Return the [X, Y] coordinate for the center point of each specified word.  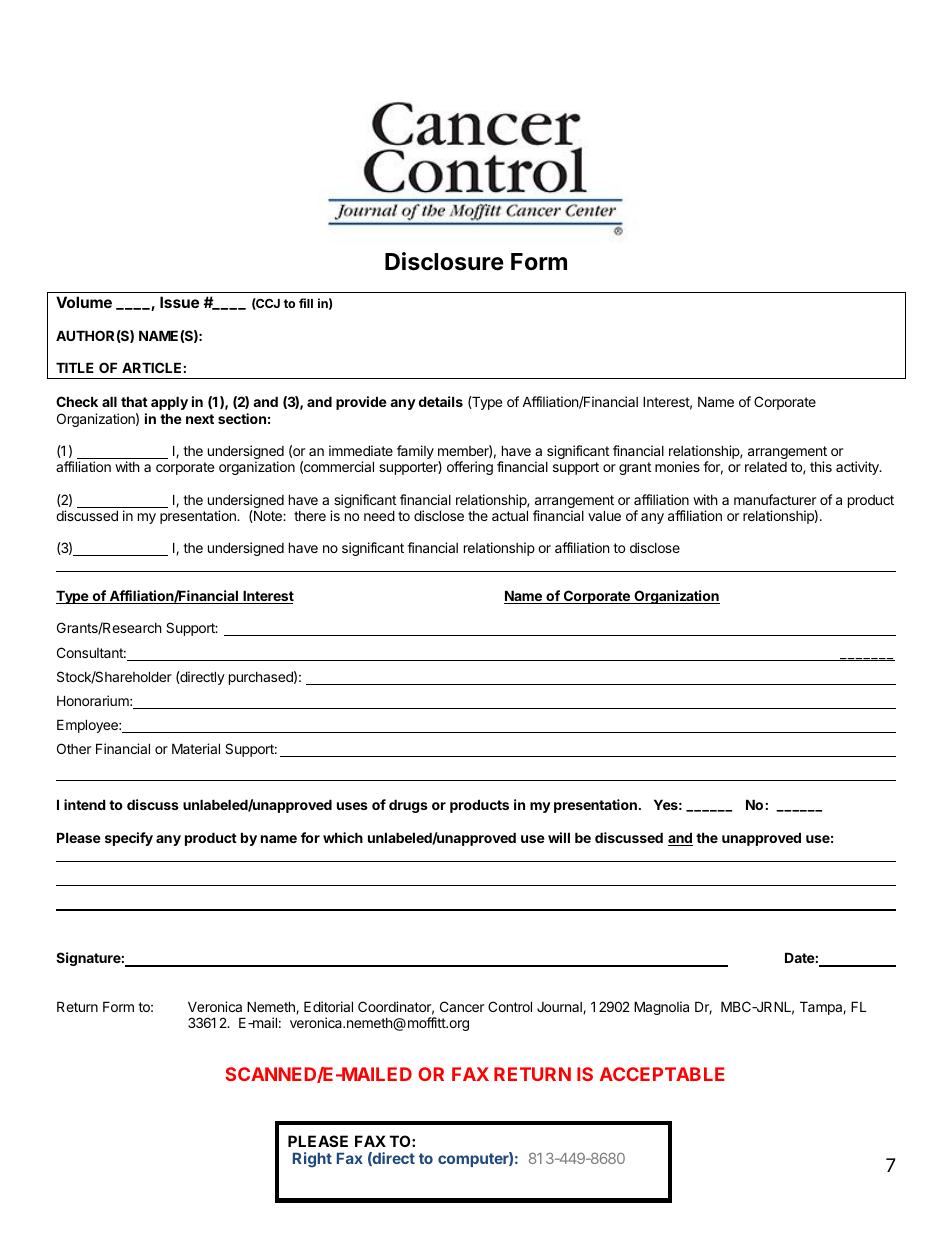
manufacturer [775, 499]
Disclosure [444, 261]
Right [312, 1160]
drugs [408, 806]
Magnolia [661, 1008]
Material [196, 748]
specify [129, 839]
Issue [179, 302]
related [766, 467]
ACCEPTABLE [662, 1074]
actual [510, 515]
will [559, 837]
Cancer [462, 1006]
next [200, 419]
